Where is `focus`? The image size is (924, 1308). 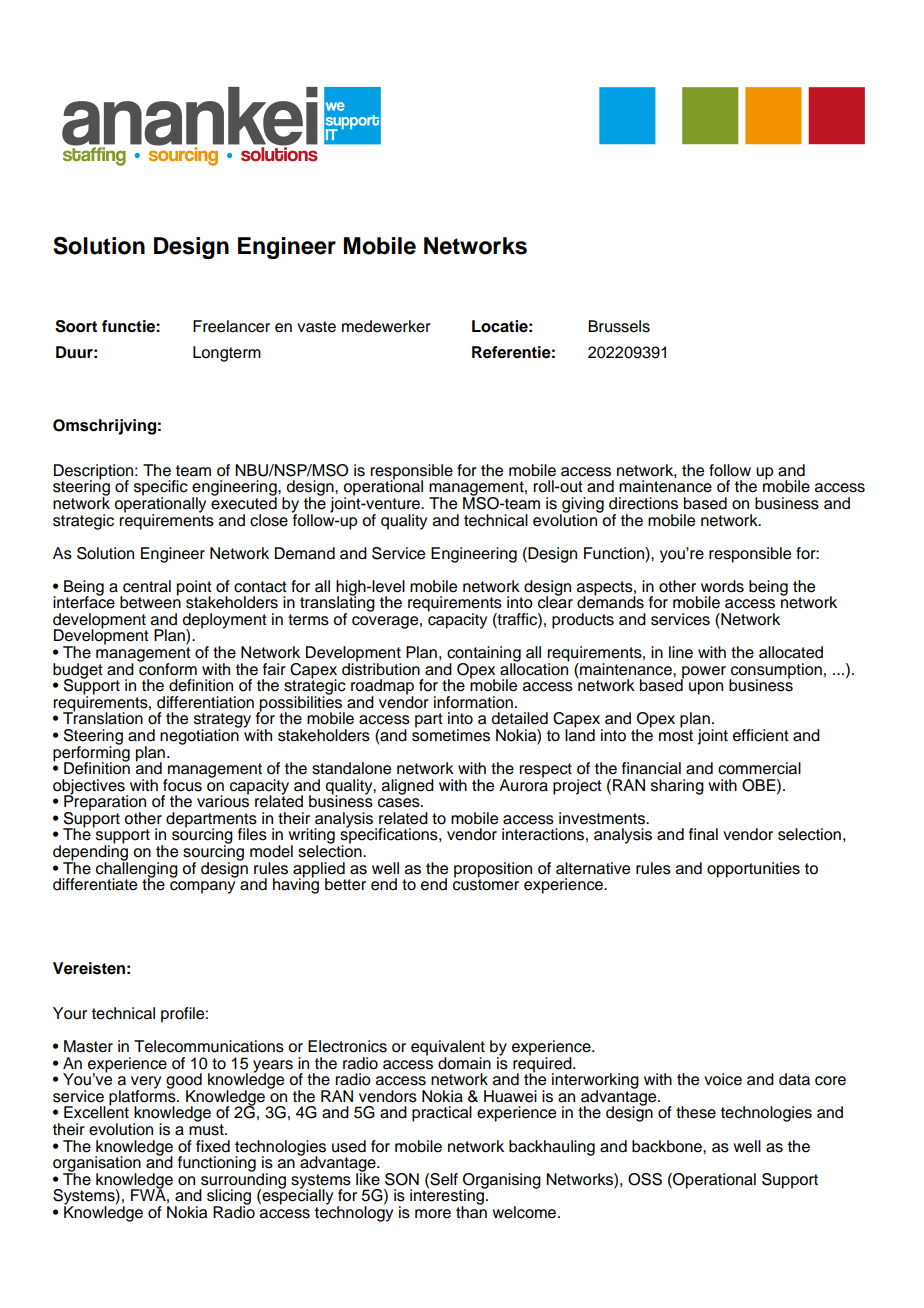
focus is located at coordinates (182, 785).
